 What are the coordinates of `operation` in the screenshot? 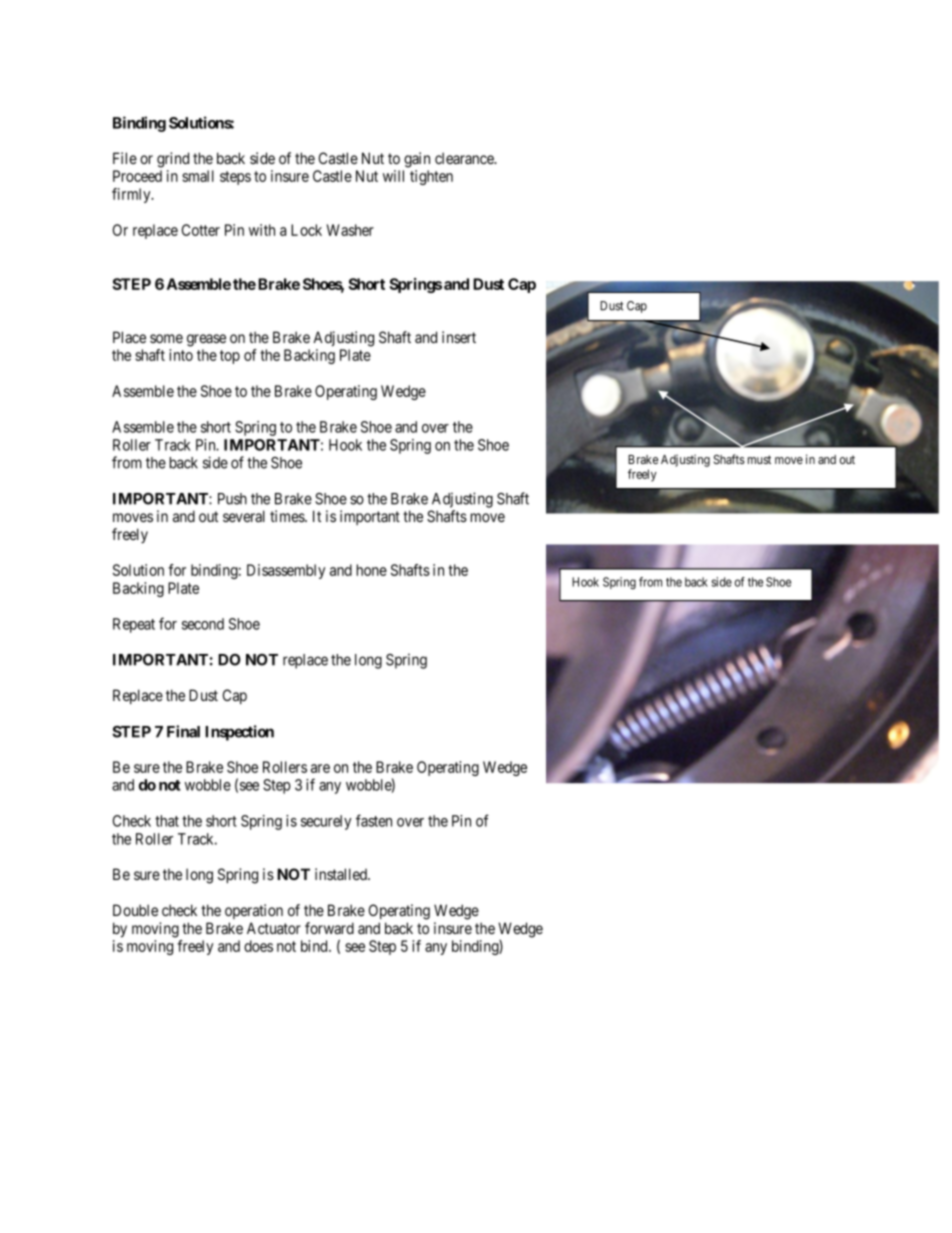 It's located at (254, 911).
